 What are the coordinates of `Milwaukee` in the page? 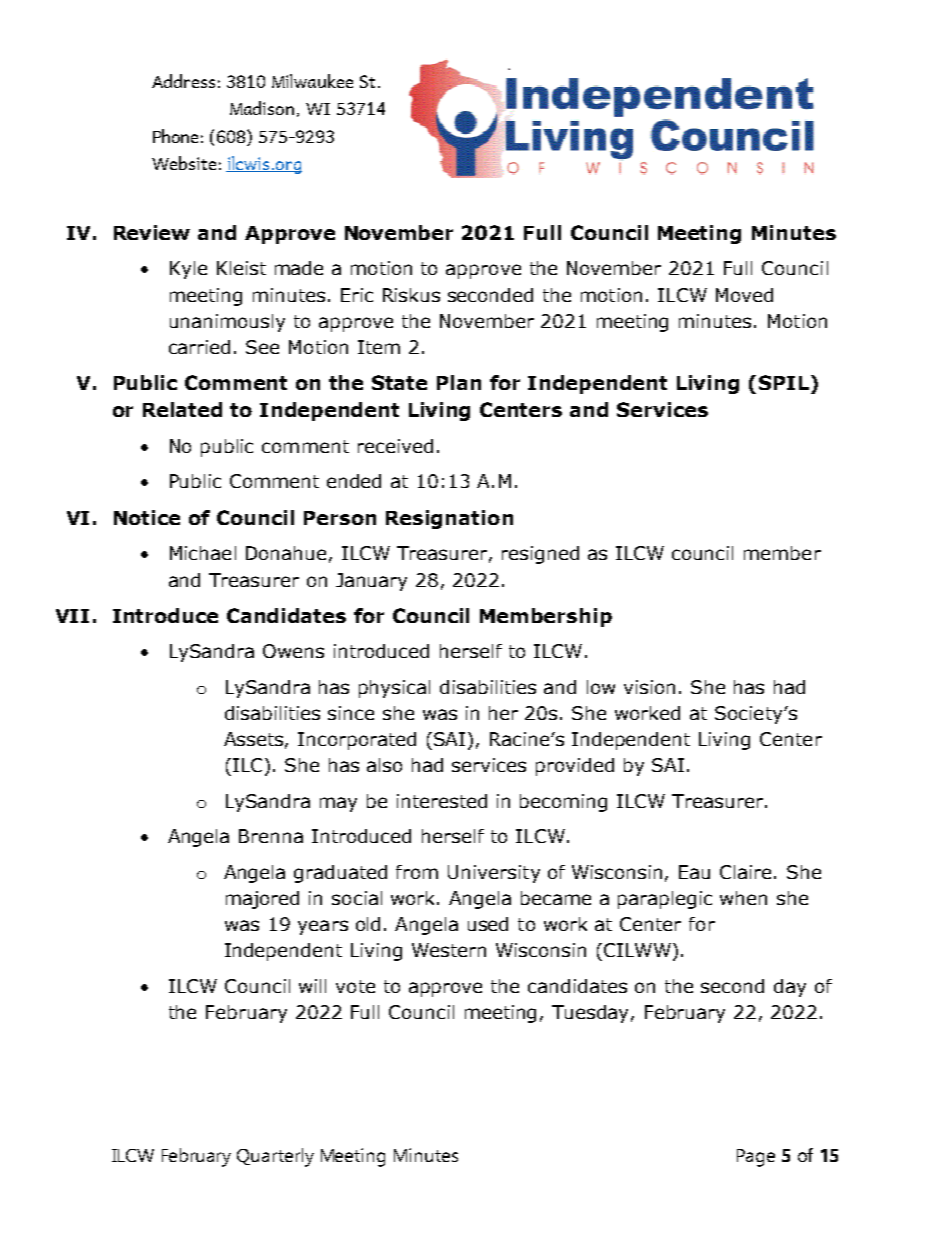 It's located at (312, 81).
